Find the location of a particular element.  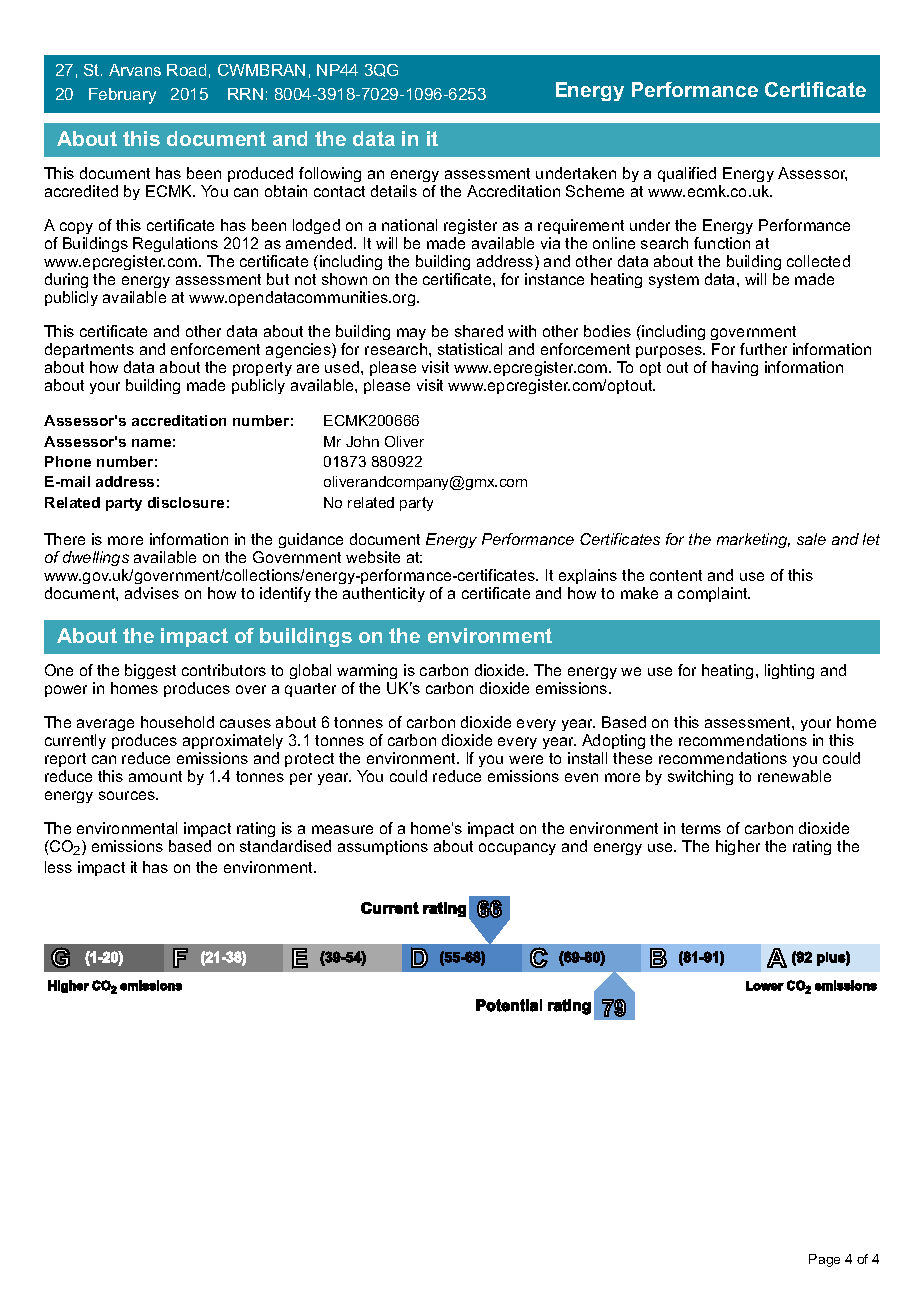

less is located at coordinates (58, 867).
